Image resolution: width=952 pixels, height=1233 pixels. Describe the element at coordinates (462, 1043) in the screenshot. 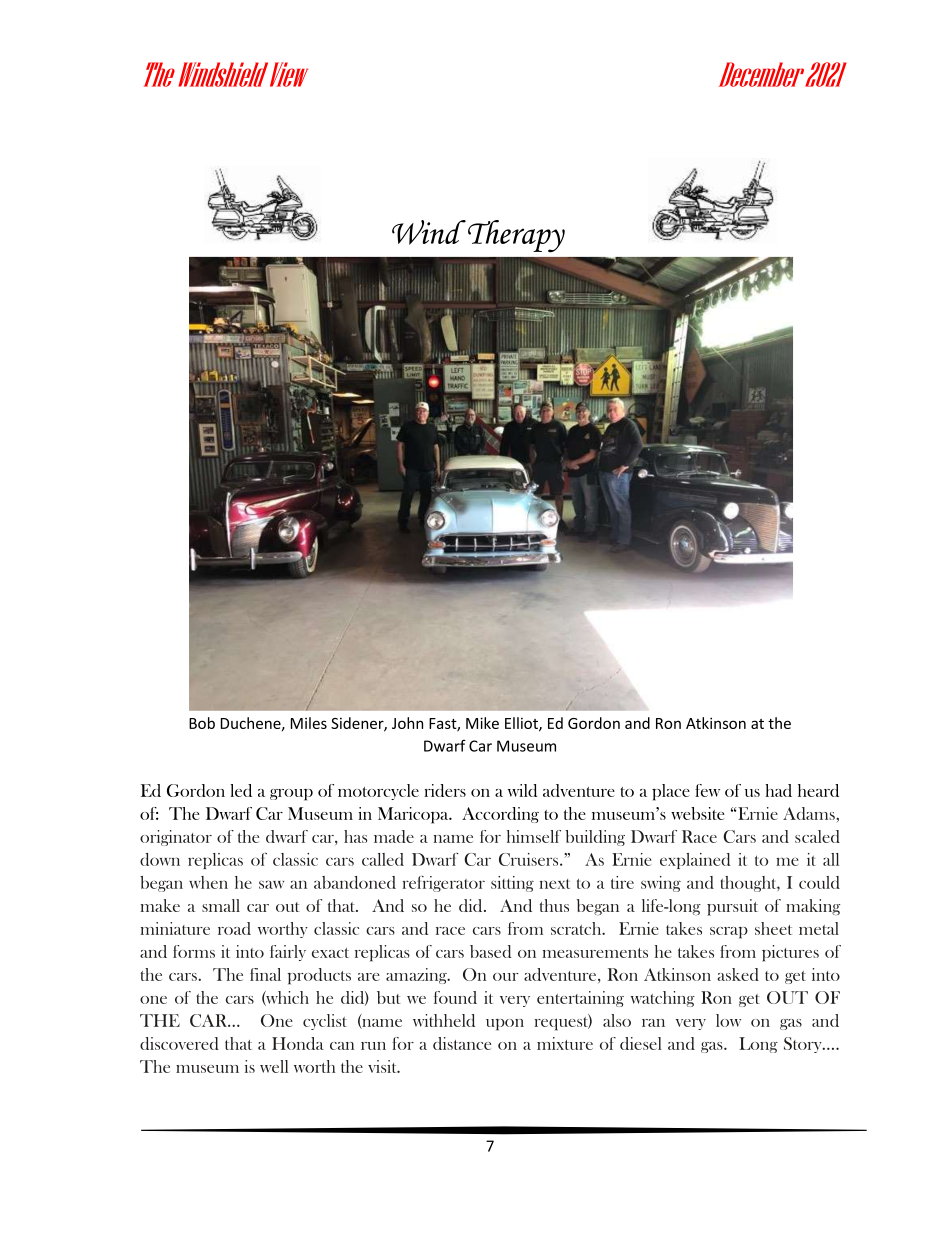

I see `distance` at that location.
